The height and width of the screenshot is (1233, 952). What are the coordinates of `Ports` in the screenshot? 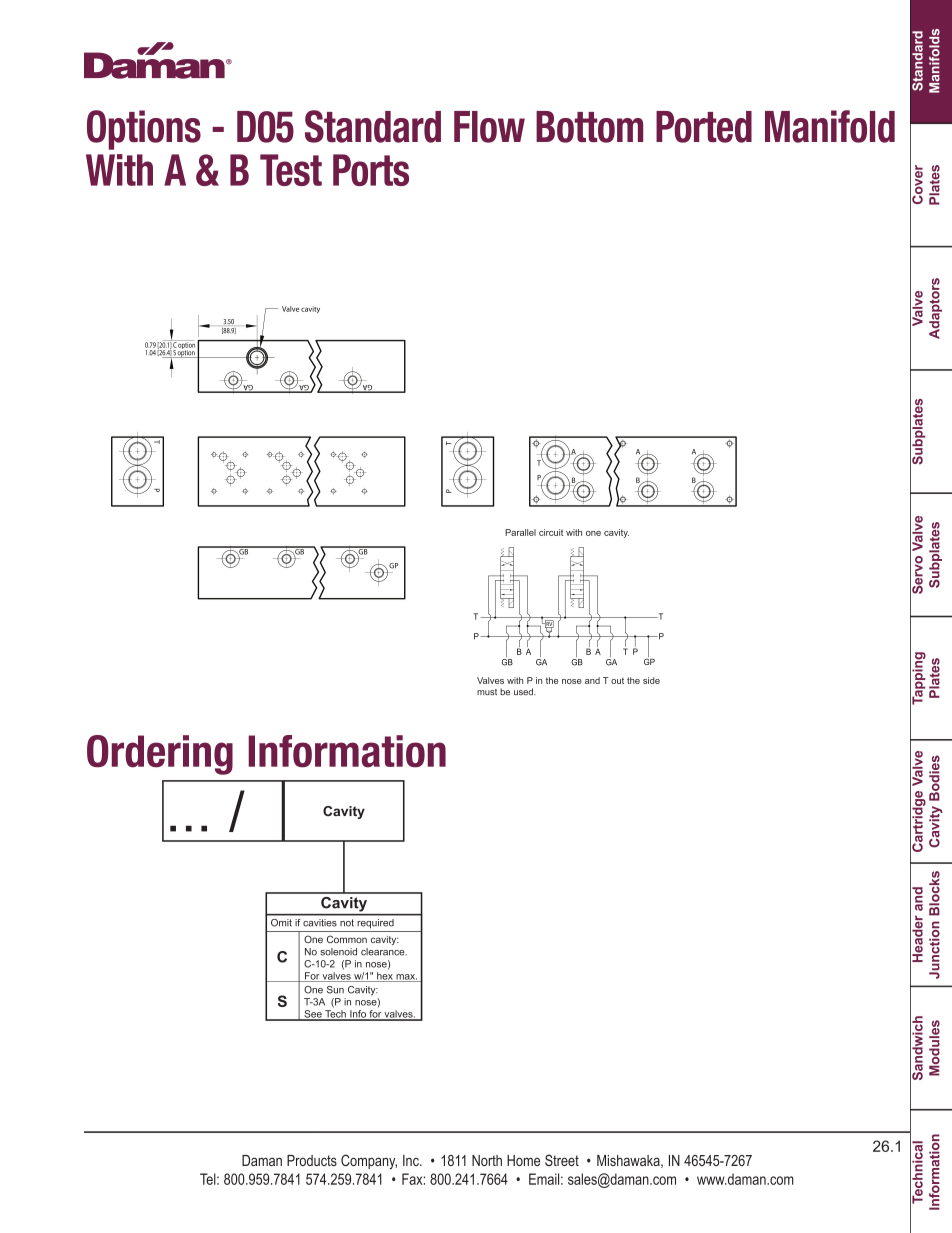 It's located at (371, 170).
